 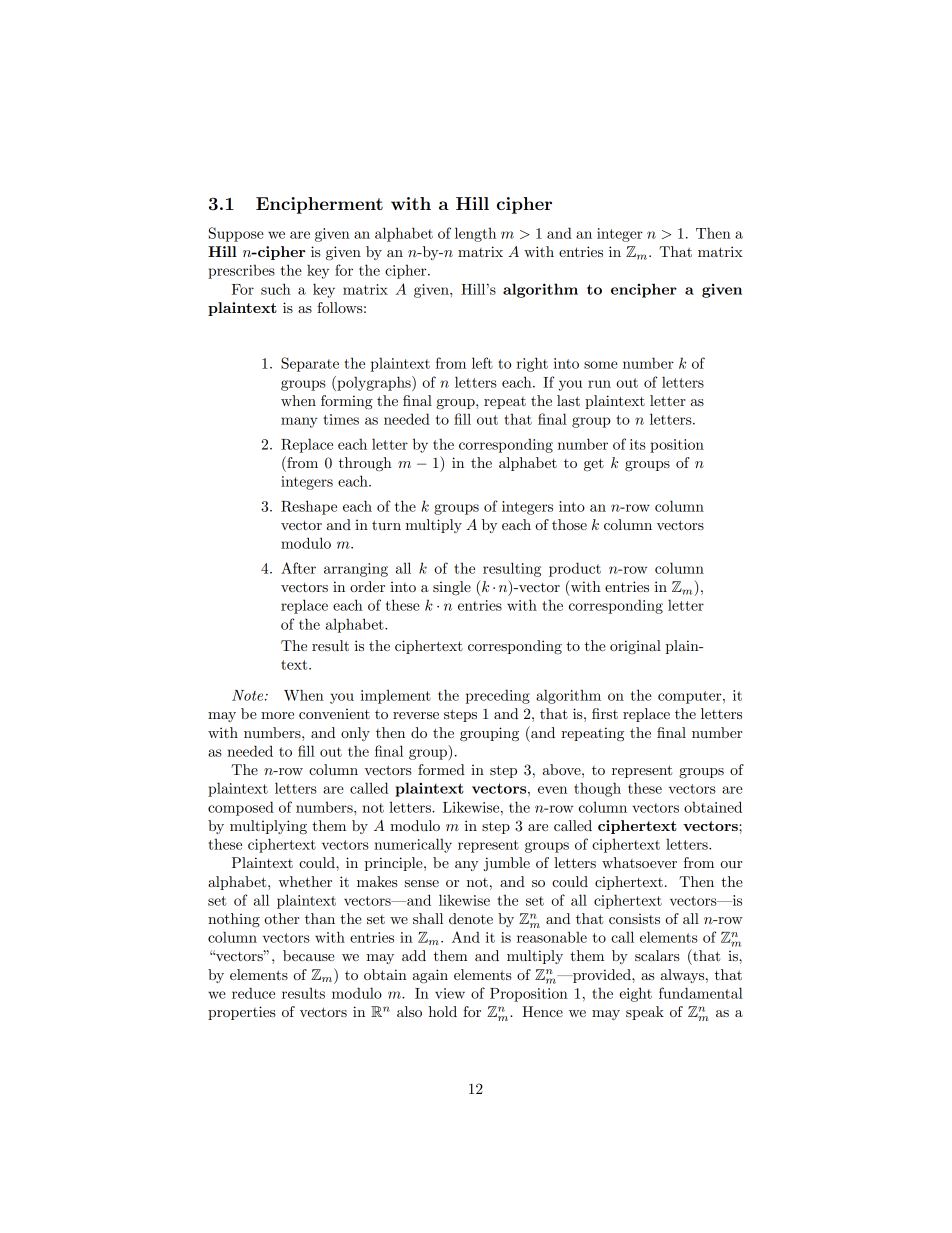 I want to click on fundamental, so click(x=701, y=993).
